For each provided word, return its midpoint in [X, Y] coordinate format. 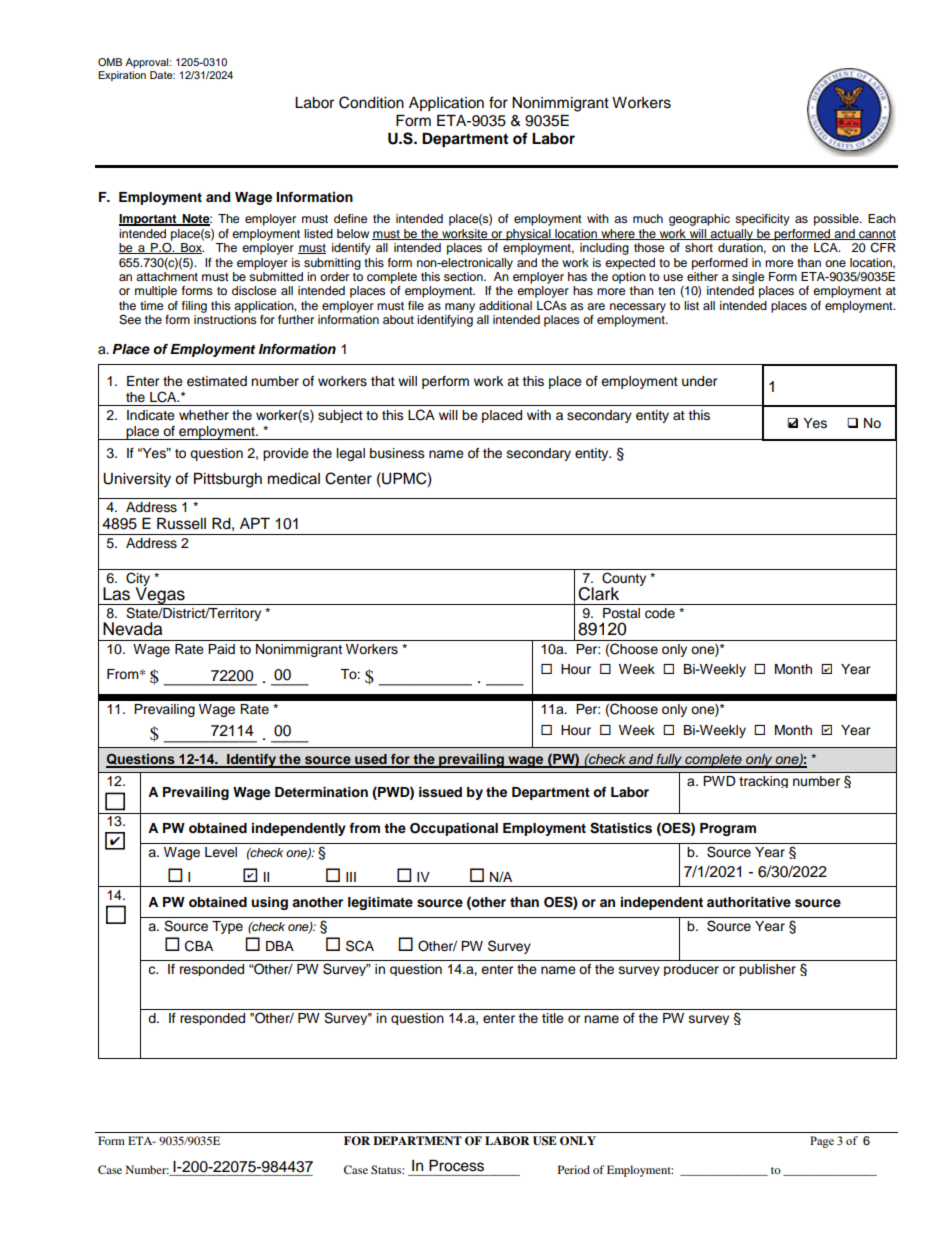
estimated [217, 381]
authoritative [749, 902]
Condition [371, 102]
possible [837, 220]
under [700, 381]
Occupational [454, 829]
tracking [763, 782]
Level [221, 852]
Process [456, 1166]
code [660, 613]
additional [505, 305]
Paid [221, 649]
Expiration [122, 76]
